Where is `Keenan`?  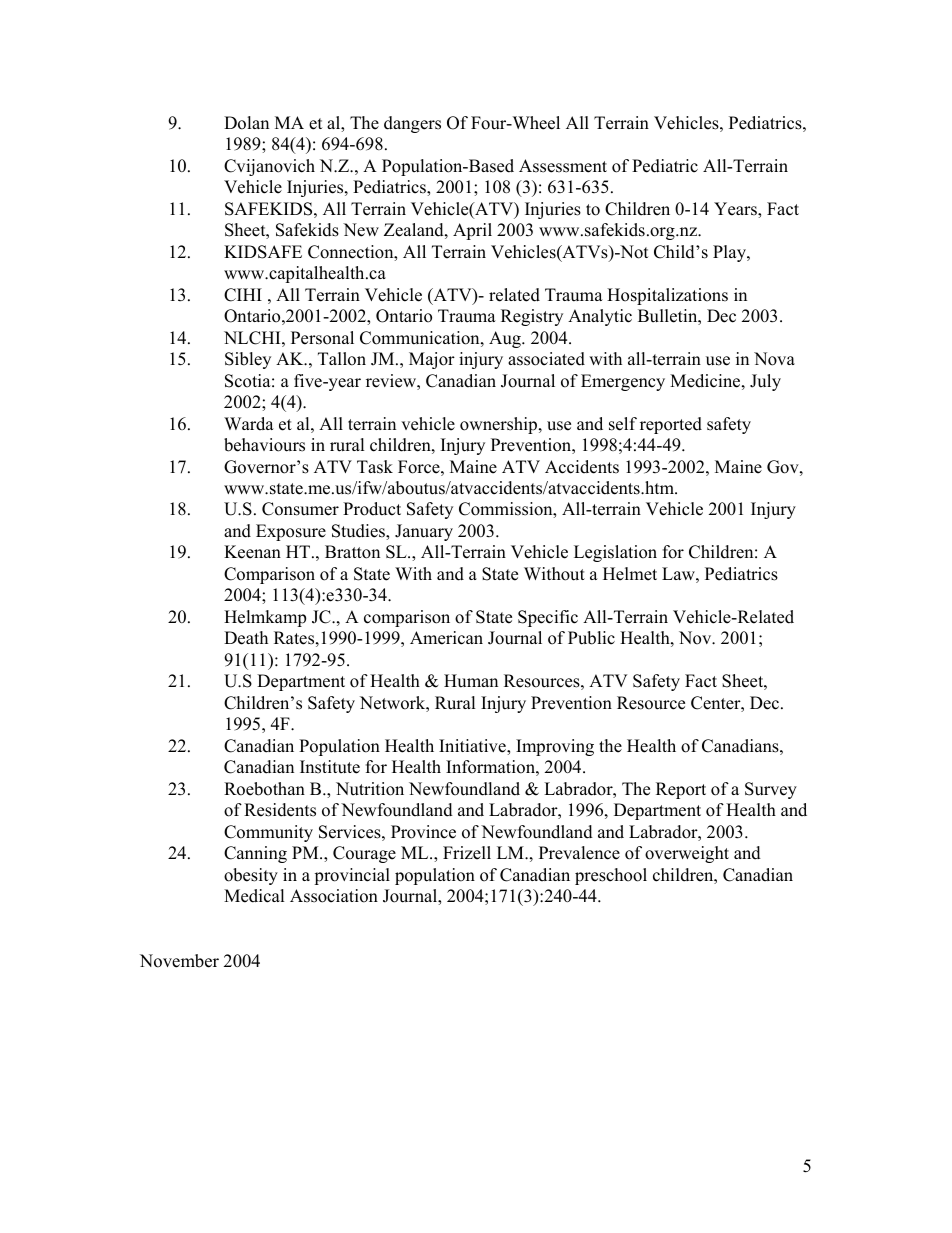 Keenan is located at coordinates (252, 552).
